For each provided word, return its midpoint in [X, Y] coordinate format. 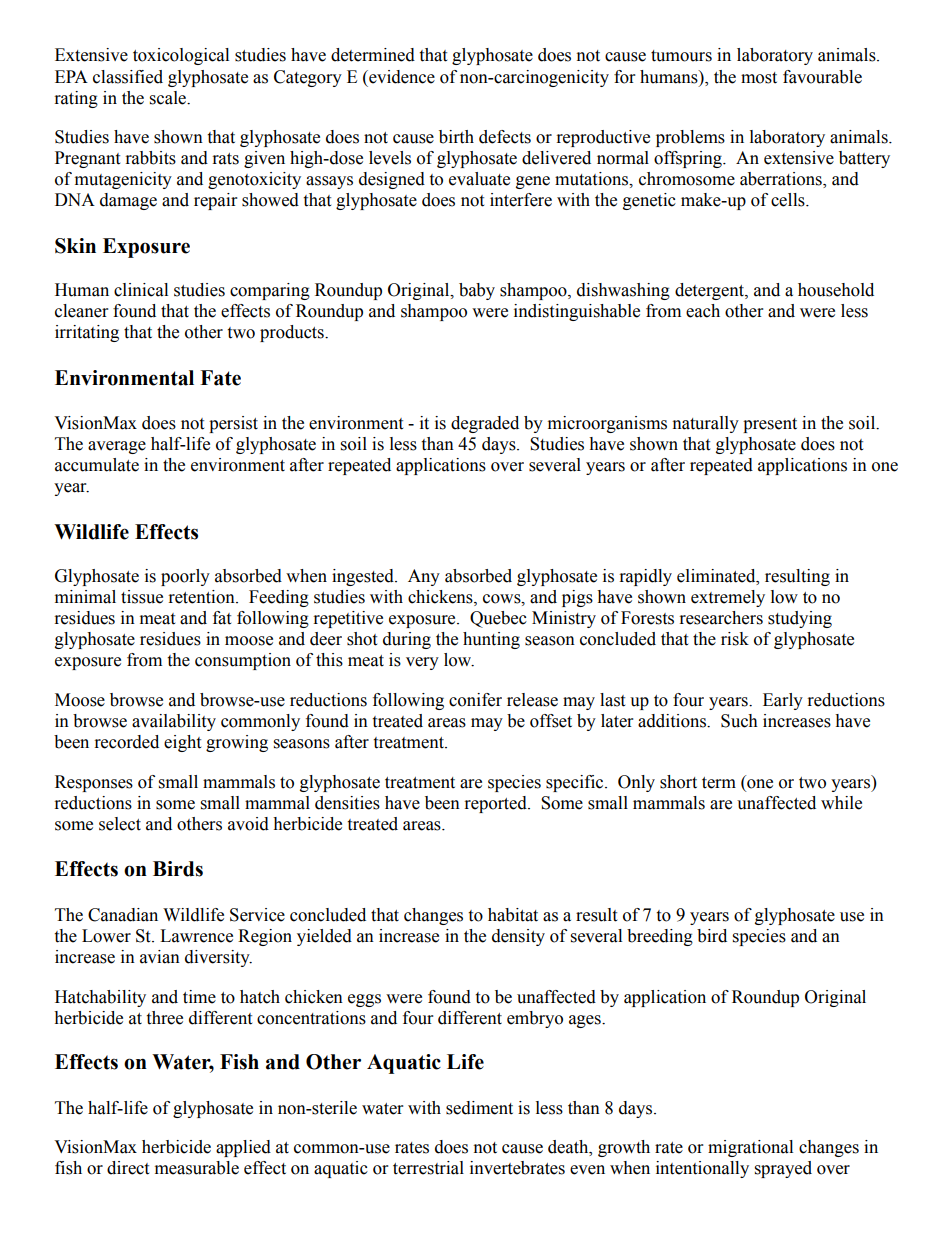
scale [169, 98]
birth [456, 137]
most [759, 78]
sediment [479, 1108]
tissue [142, 597]
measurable [197, 1168]
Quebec [498, 619]
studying [800, 619]
